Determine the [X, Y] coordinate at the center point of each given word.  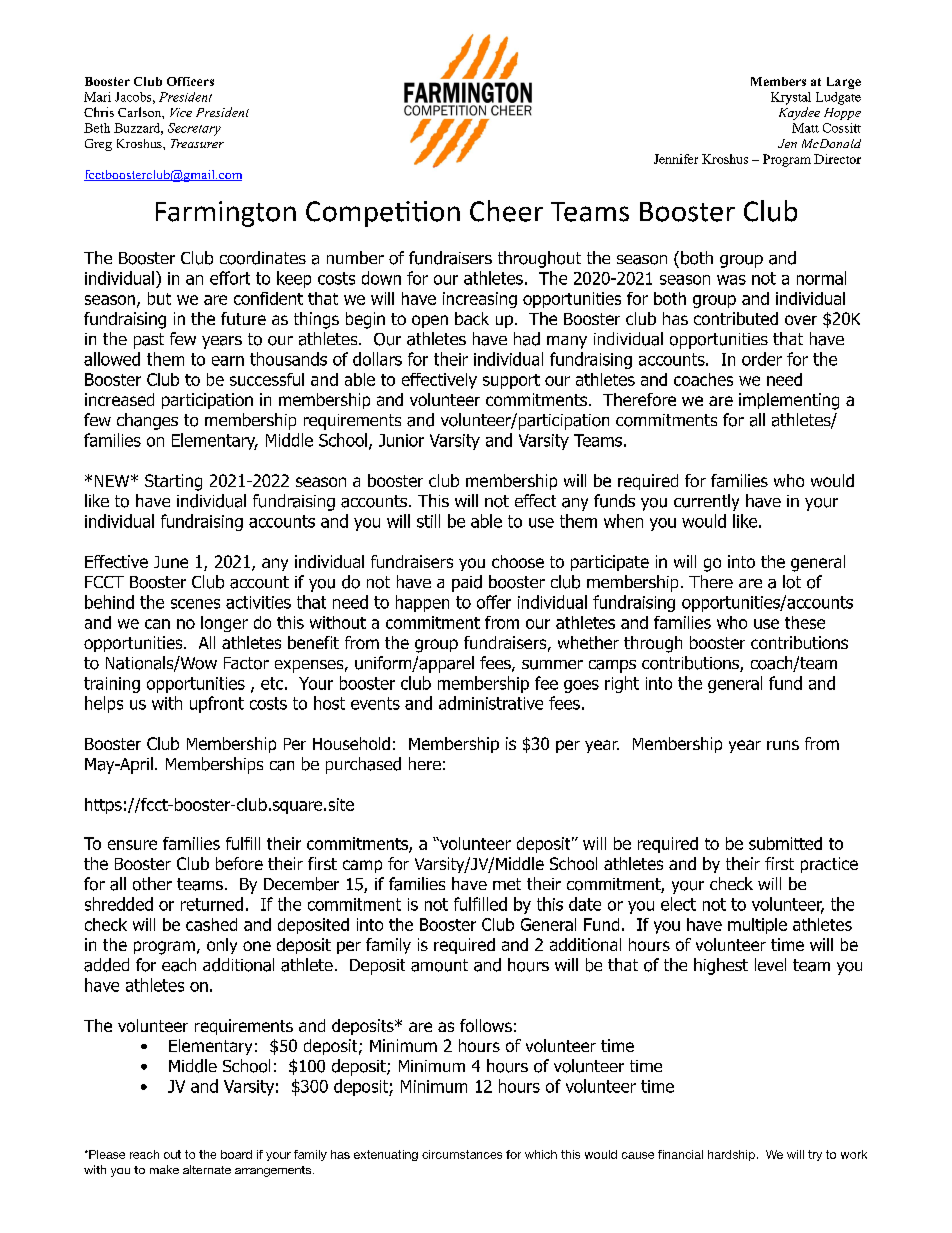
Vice [181, 112]
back [472, 318]
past [149, 341]
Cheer [506, 211]
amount [439, 965]
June [171, 562]
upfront [217, 704]
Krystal [791, 98]
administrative [491, 703]
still [428, 521]
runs [783, 745]
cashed [211, 924]
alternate [207, 1169]
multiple [757, 926]
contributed [736, 318]
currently [706, 502]
